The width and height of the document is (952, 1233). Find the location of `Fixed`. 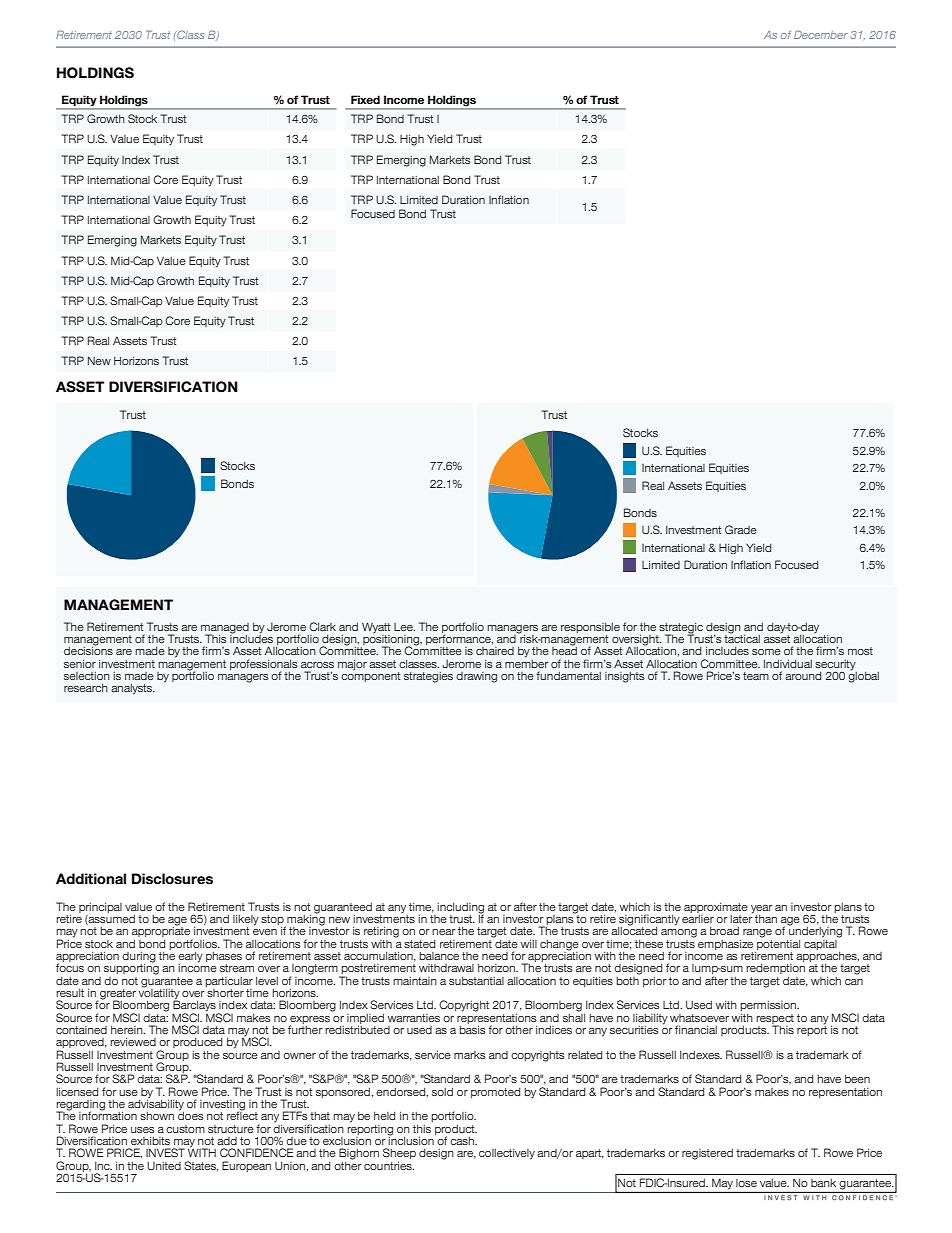

Fixed is located at coordinates (365, 99).
